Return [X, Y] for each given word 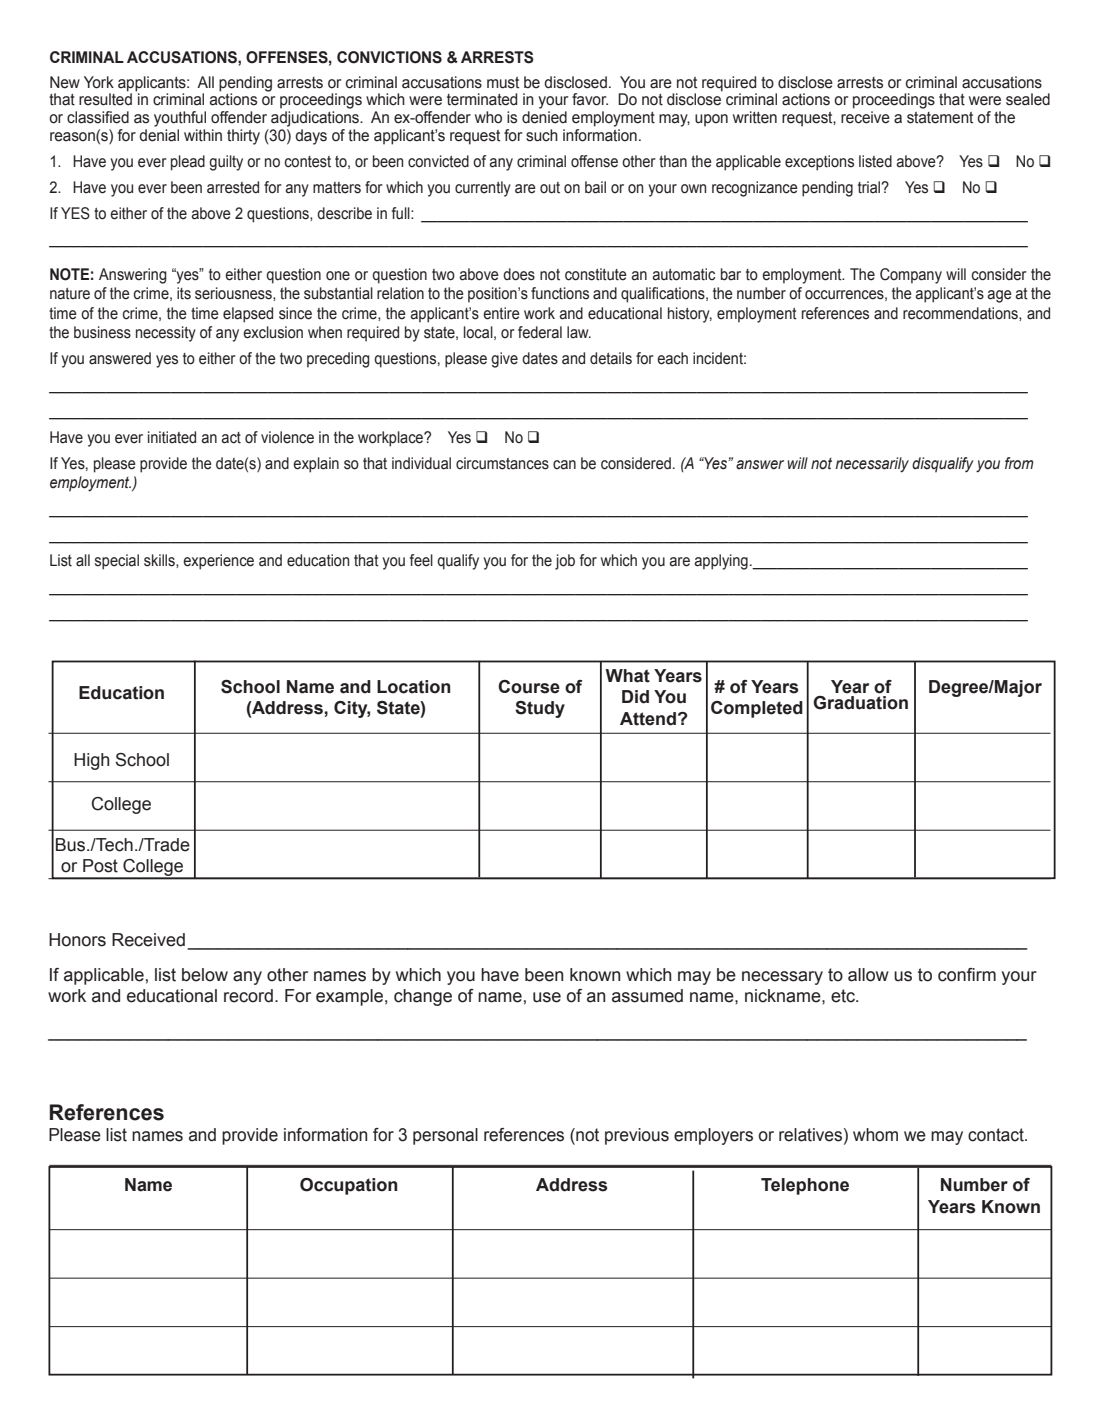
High [92, 761]
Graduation [860, 701]
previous [637, 1136]
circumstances [502, 463]
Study [540, 709]
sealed [1028, 99]
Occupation [349, 1186]
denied [544, 117]
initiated [172, 437]
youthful [180, 119]
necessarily [872, 465]
